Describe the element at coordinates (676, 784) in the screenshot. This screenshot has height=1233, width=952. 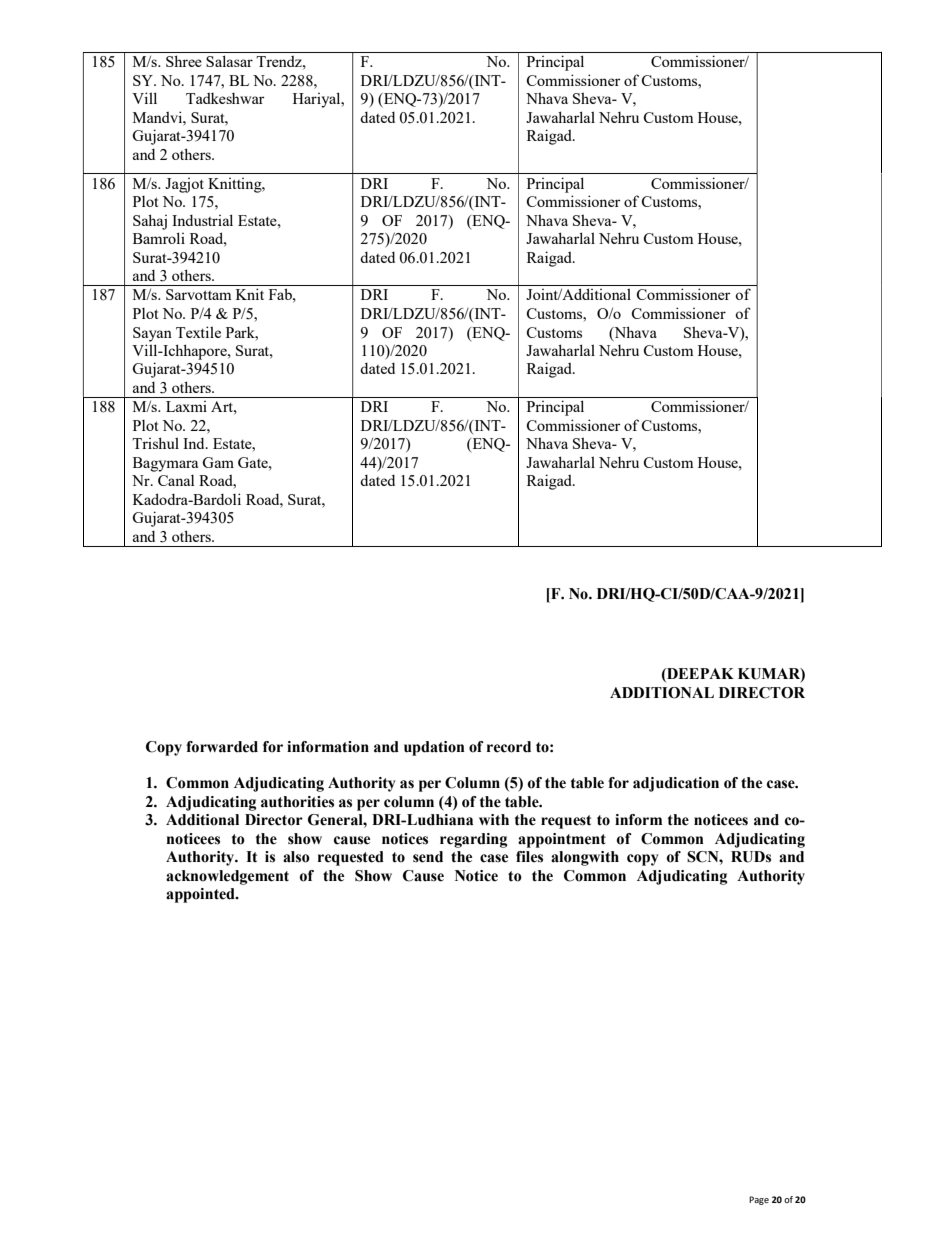
I see `adjudication` at that location.
